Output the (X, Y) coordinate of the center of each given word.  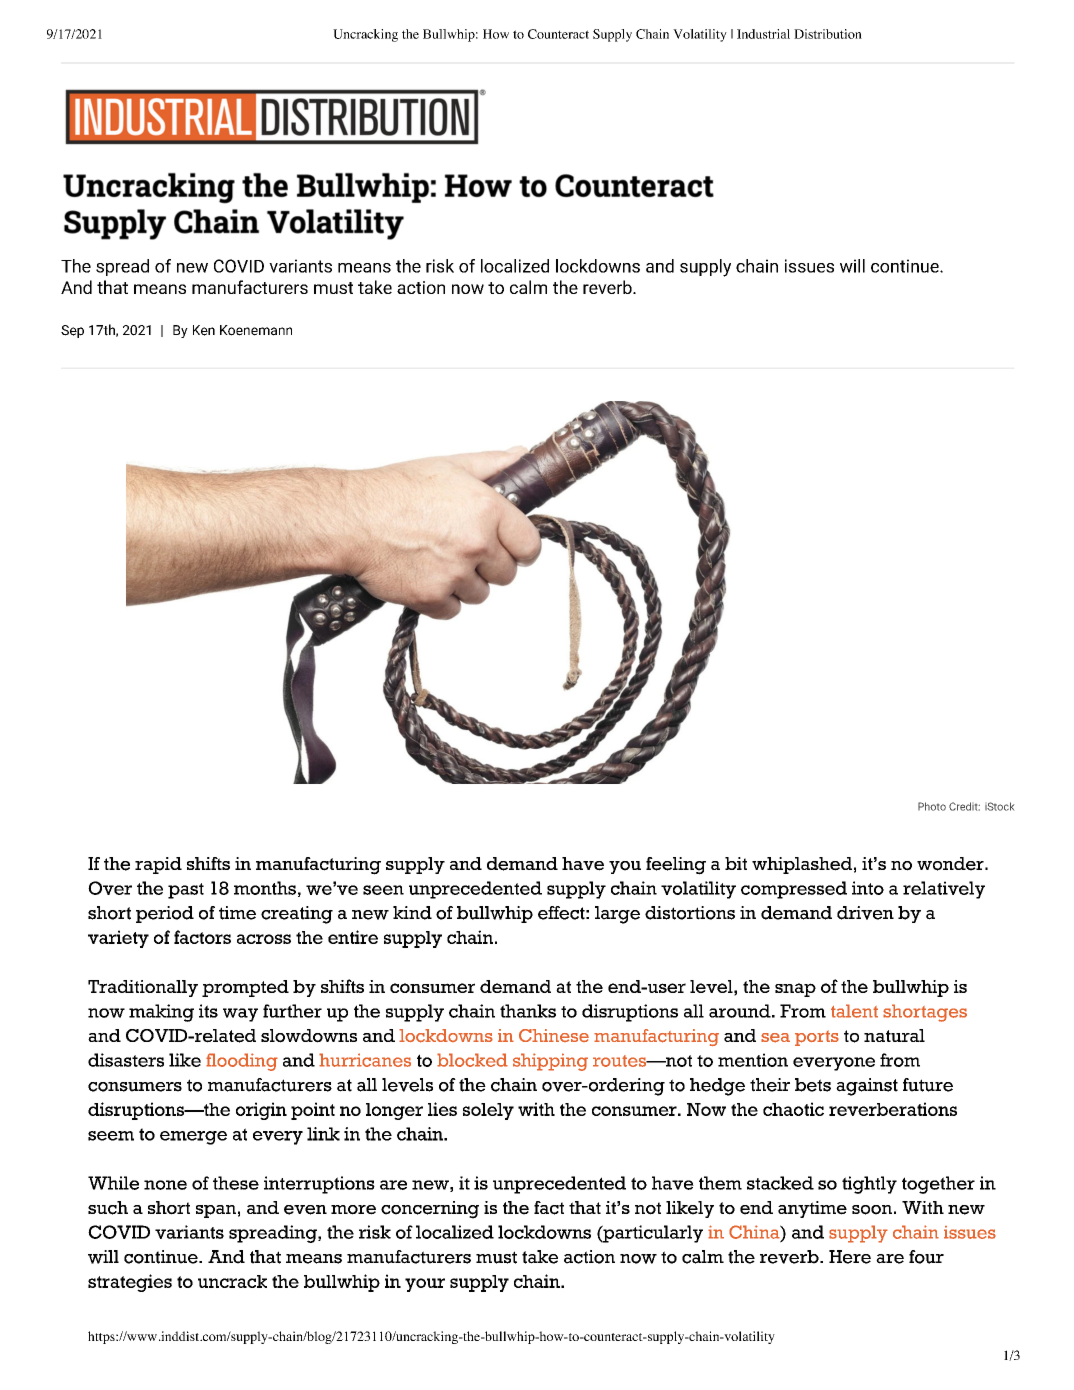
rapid (158, 865)
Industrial (763, 34)
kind (412, 913)
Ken (204, 330)
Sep (72, 331)
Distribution (828, 34)
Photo (932, 806)
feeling (676, 866)
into (868, 888)
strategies (130, 1283)
